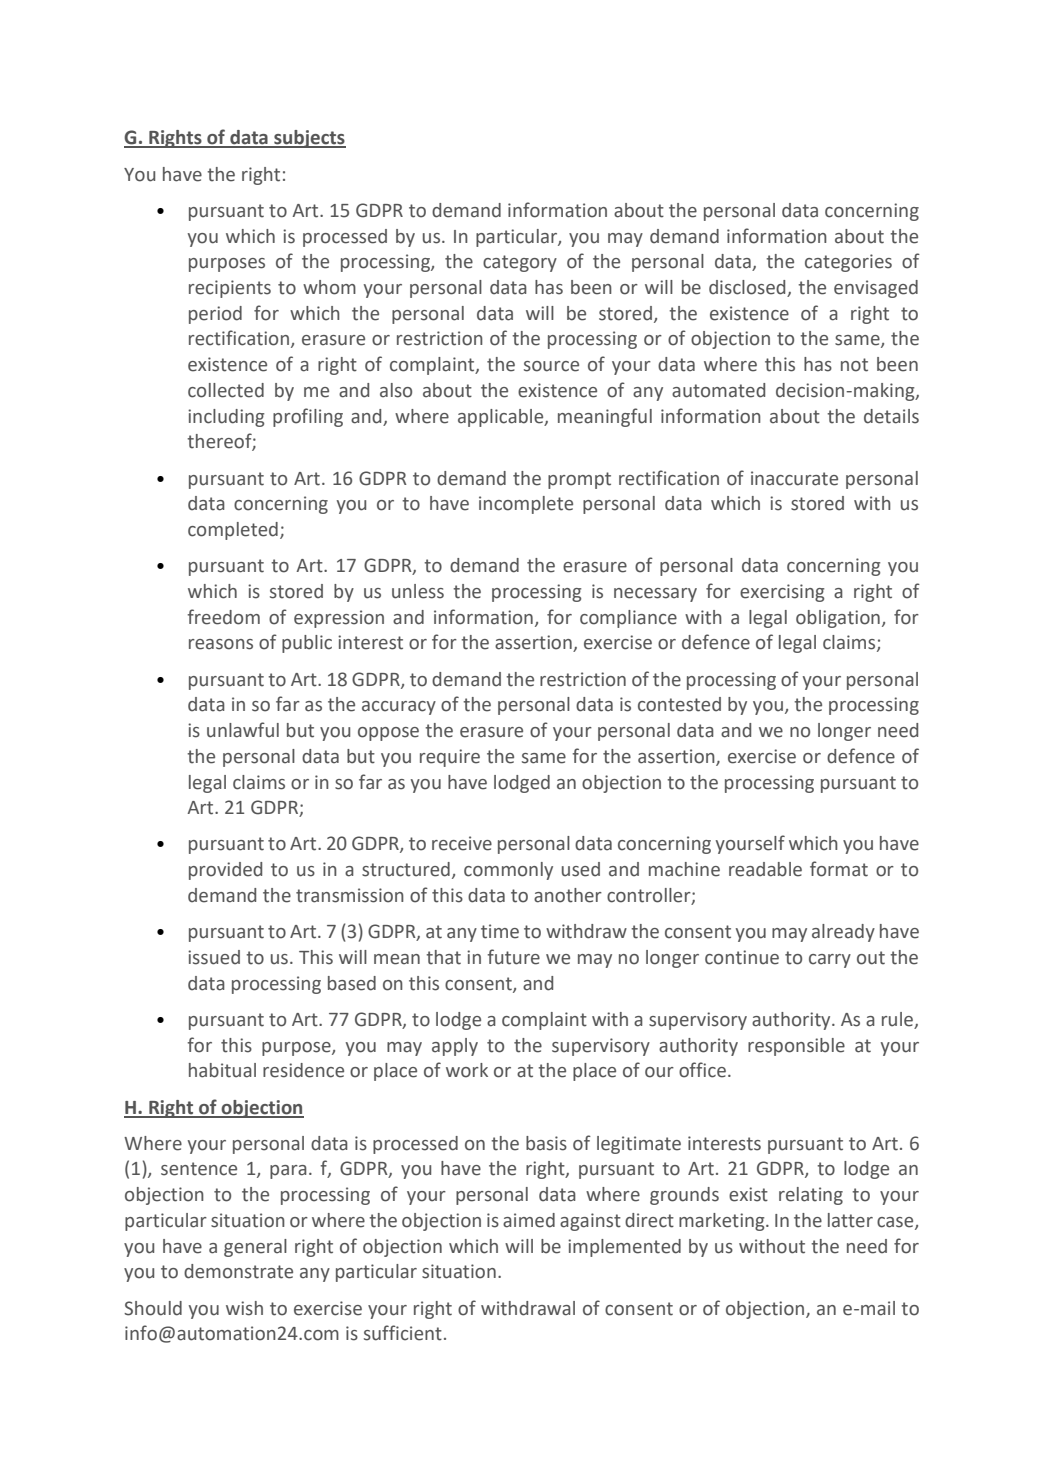 This page has height=1478, width=1044. What do you see at coordinates (850, 1220) in the page?
I see `latter` at bounding box center [850, 1220].
